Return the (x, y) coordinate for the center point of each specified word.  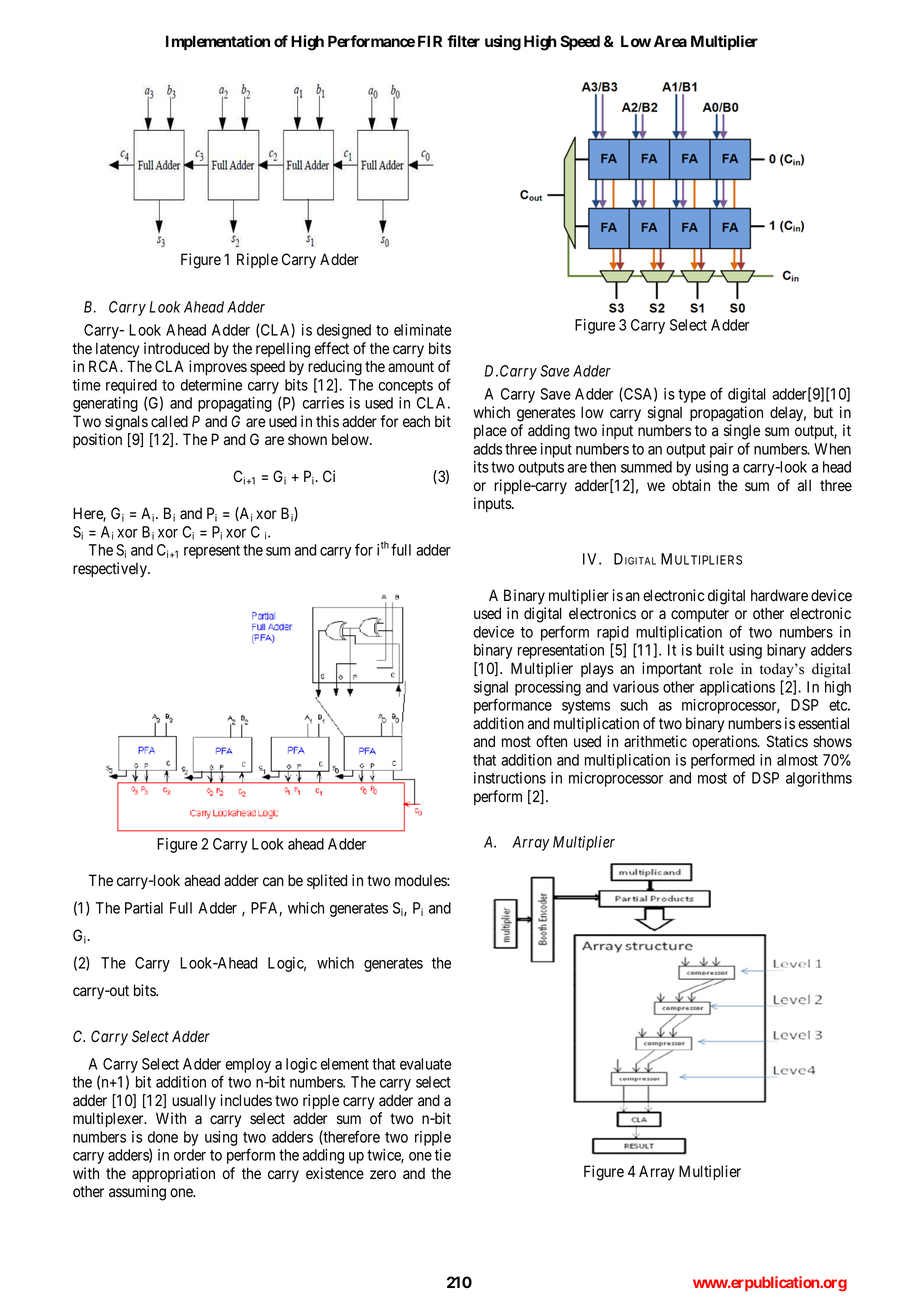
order (190, 1155)
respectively (111, 570)
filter (463, 41)
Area (670, 41)
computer (700, 615)
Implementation (218, 43)
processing (548, 688)
